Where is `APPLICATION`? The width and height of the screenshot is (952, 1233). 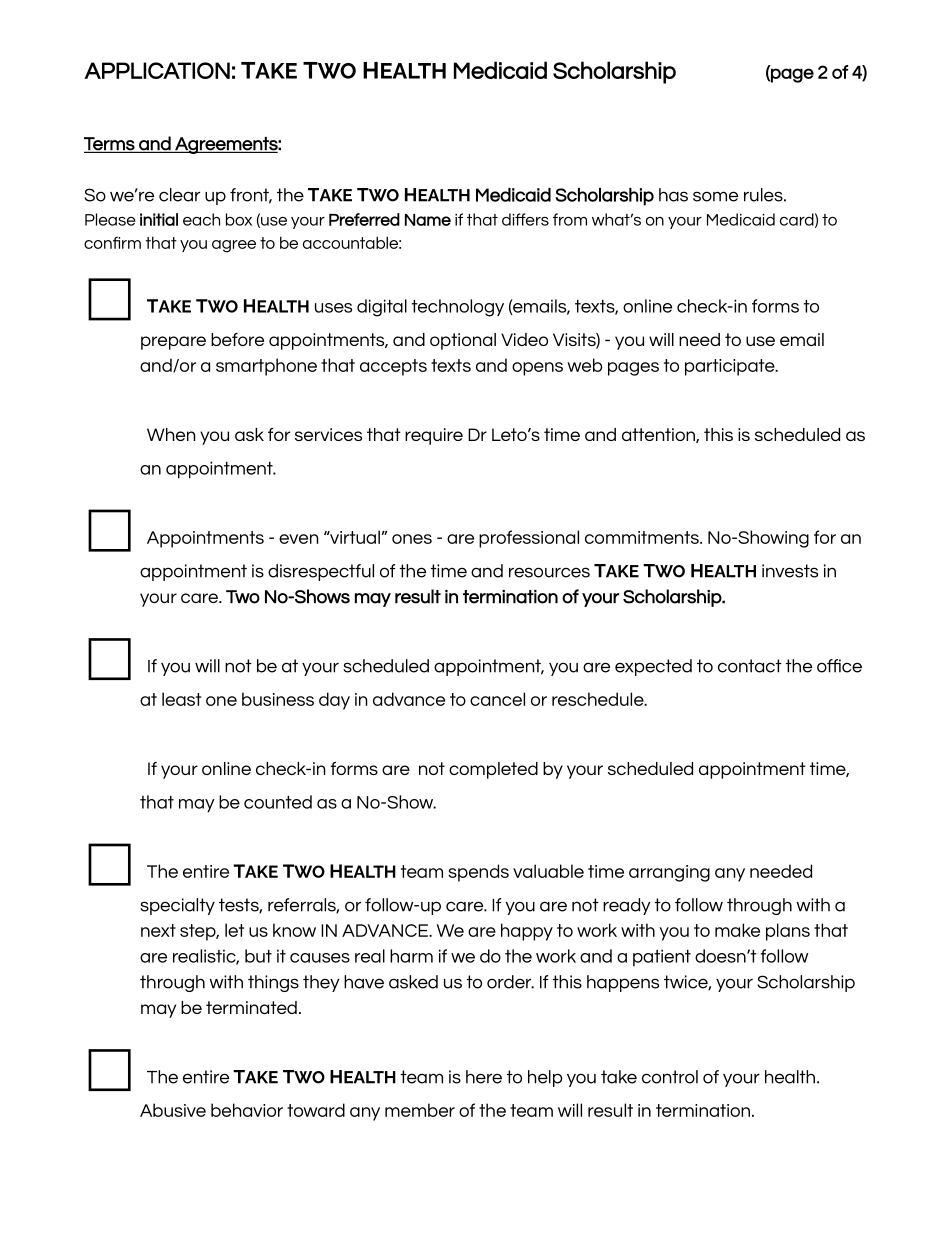 APPLICATION is located at coordinates (157, 70).
